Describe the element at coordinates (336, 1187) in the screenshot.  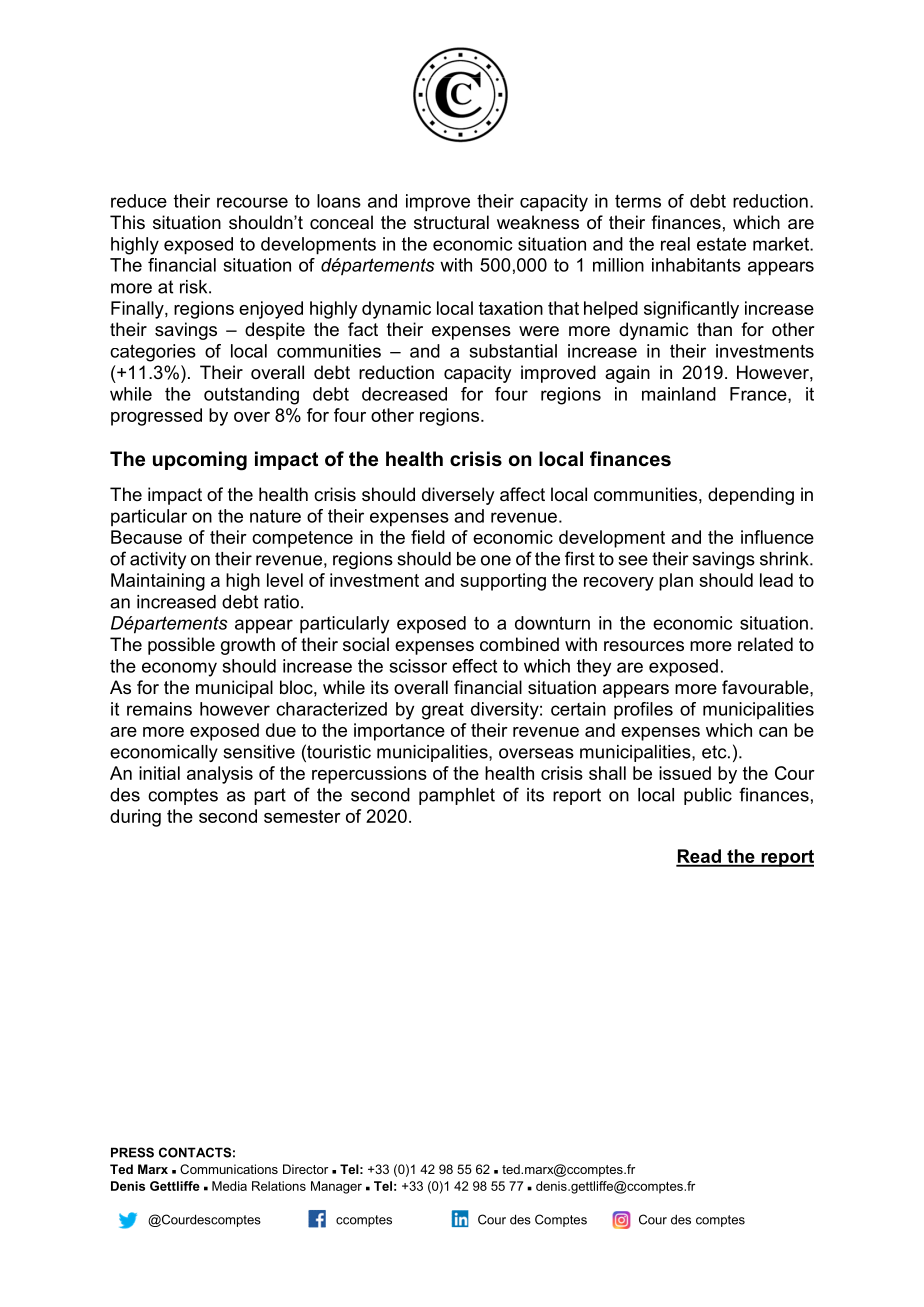
I see `Manager` at that location.
